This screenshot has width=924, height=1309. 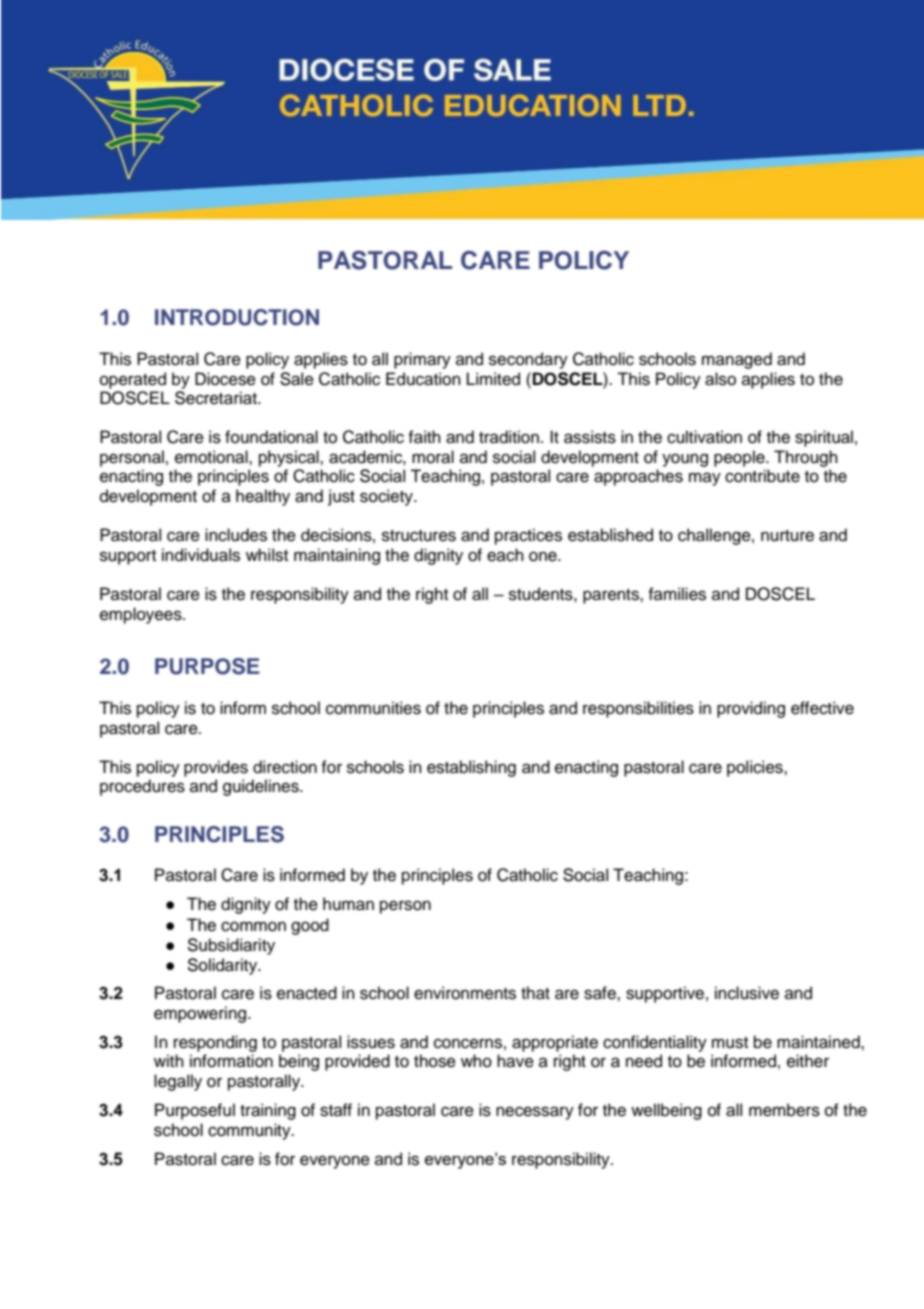 I want to click on secondary, so click(x=528, y=360).
